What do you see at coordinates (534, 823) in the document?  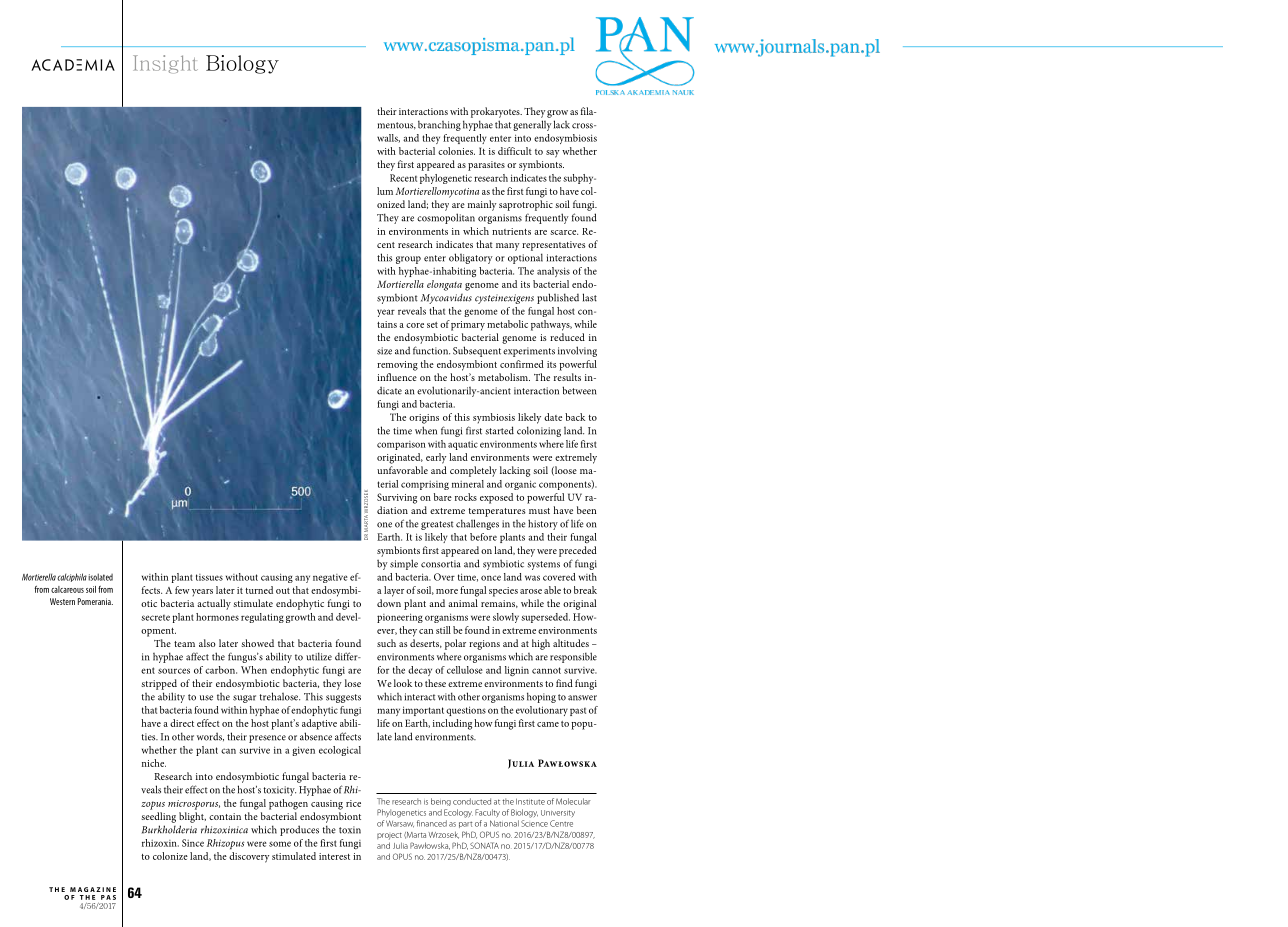 I see `Science` at bounding box center [534, 823].
